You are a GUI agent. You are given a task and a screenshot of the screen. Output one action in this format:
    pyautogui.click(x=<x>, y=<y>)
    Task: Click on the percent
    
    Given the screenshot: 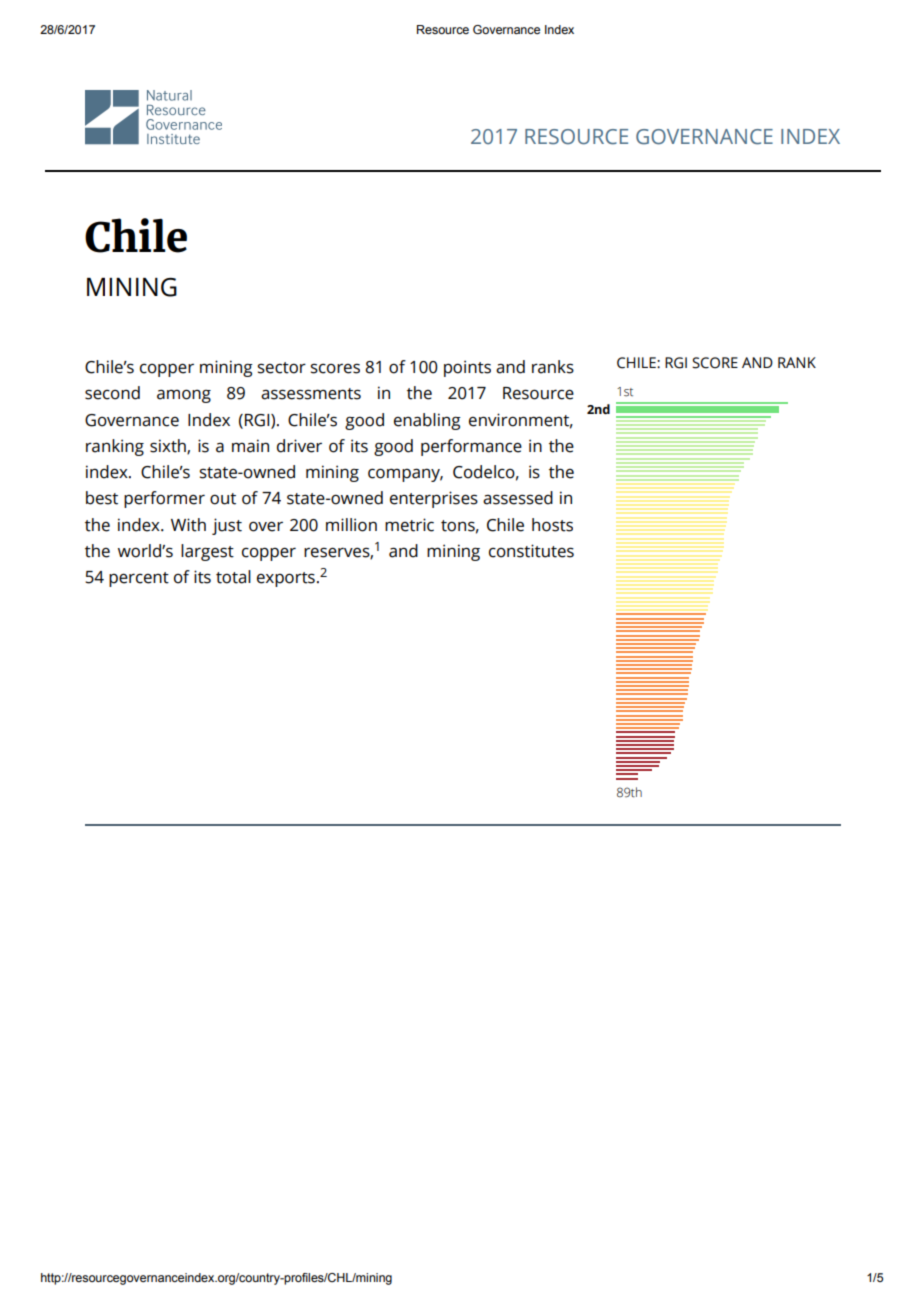 What is the action you would take?
    pyautogui.click(x=139, y=579)
